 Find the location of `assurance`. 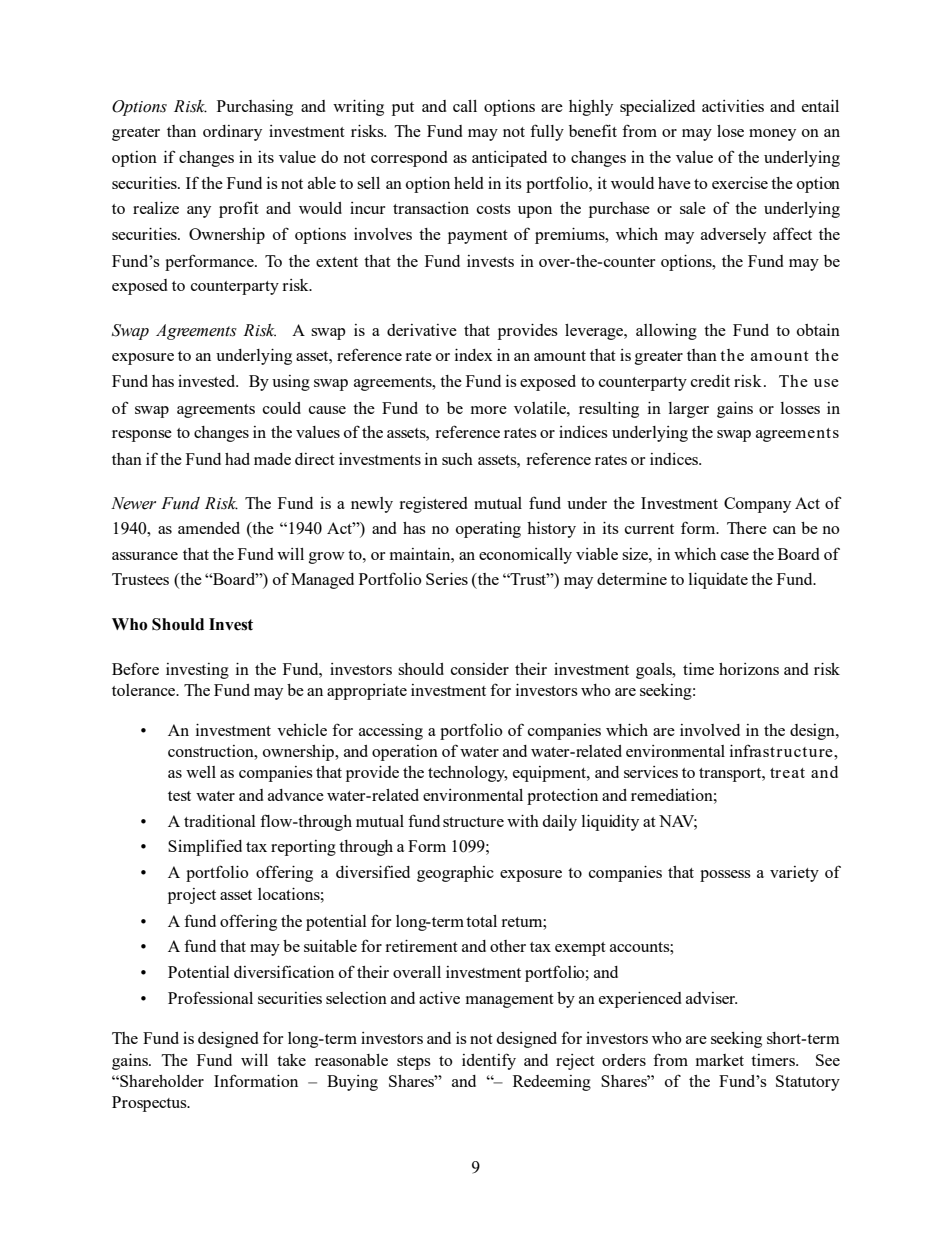

assurance is located at coordinates (145, 556).
